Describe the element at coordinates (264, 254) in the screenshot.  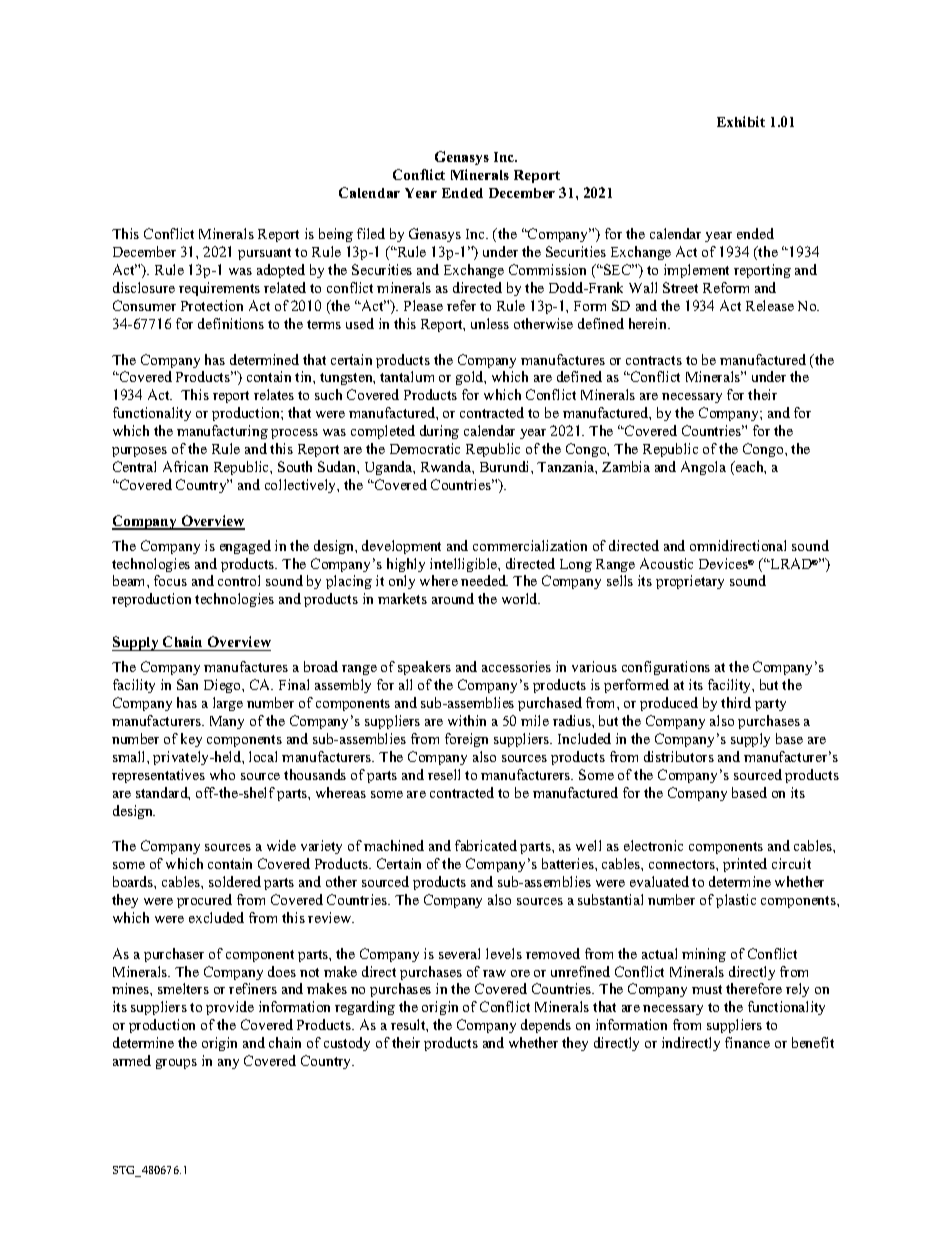
I see `pursuant` at that location.
